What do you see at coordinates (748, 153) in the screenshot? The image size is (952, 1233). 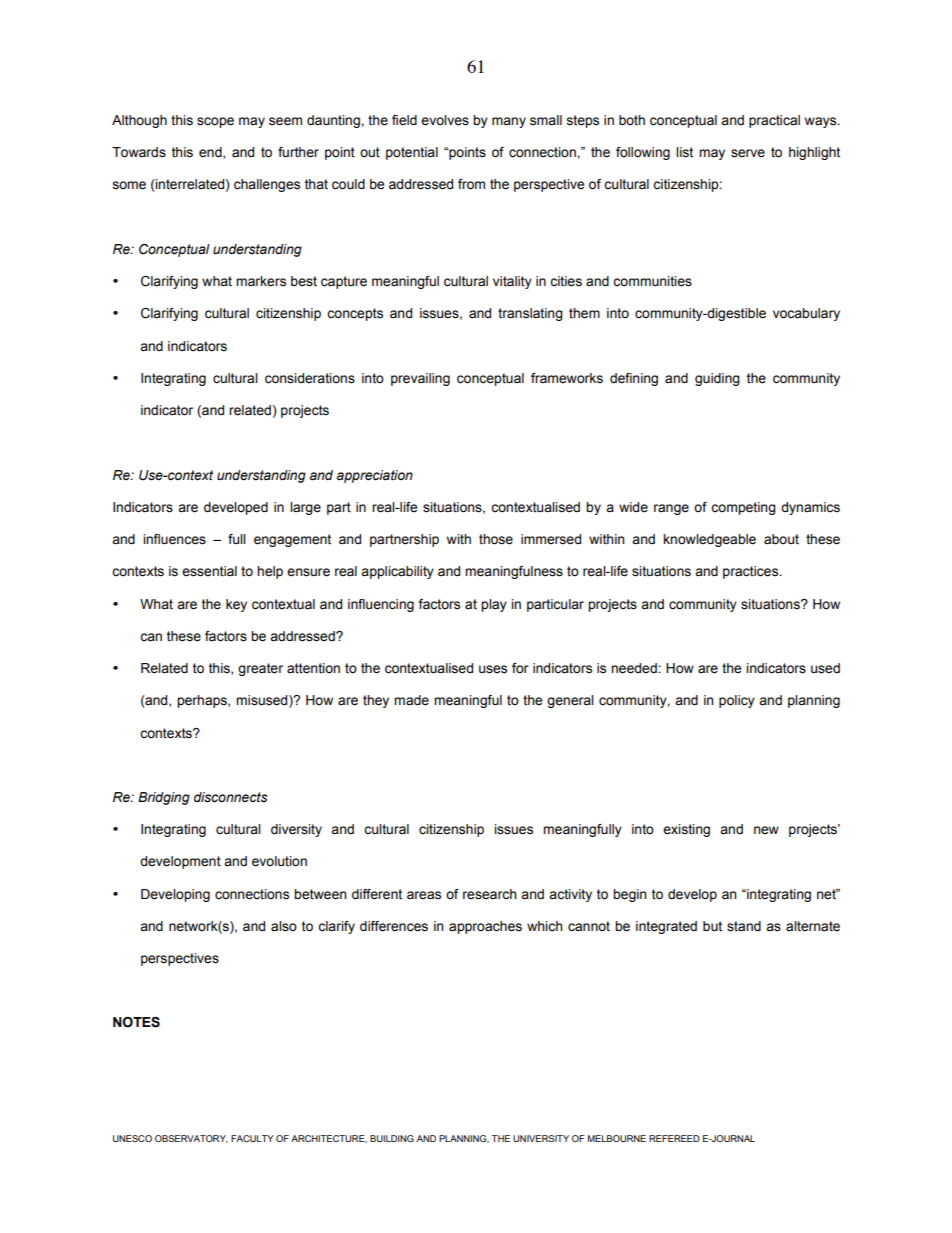 I see `serve` at bounding box center [748, 153].
